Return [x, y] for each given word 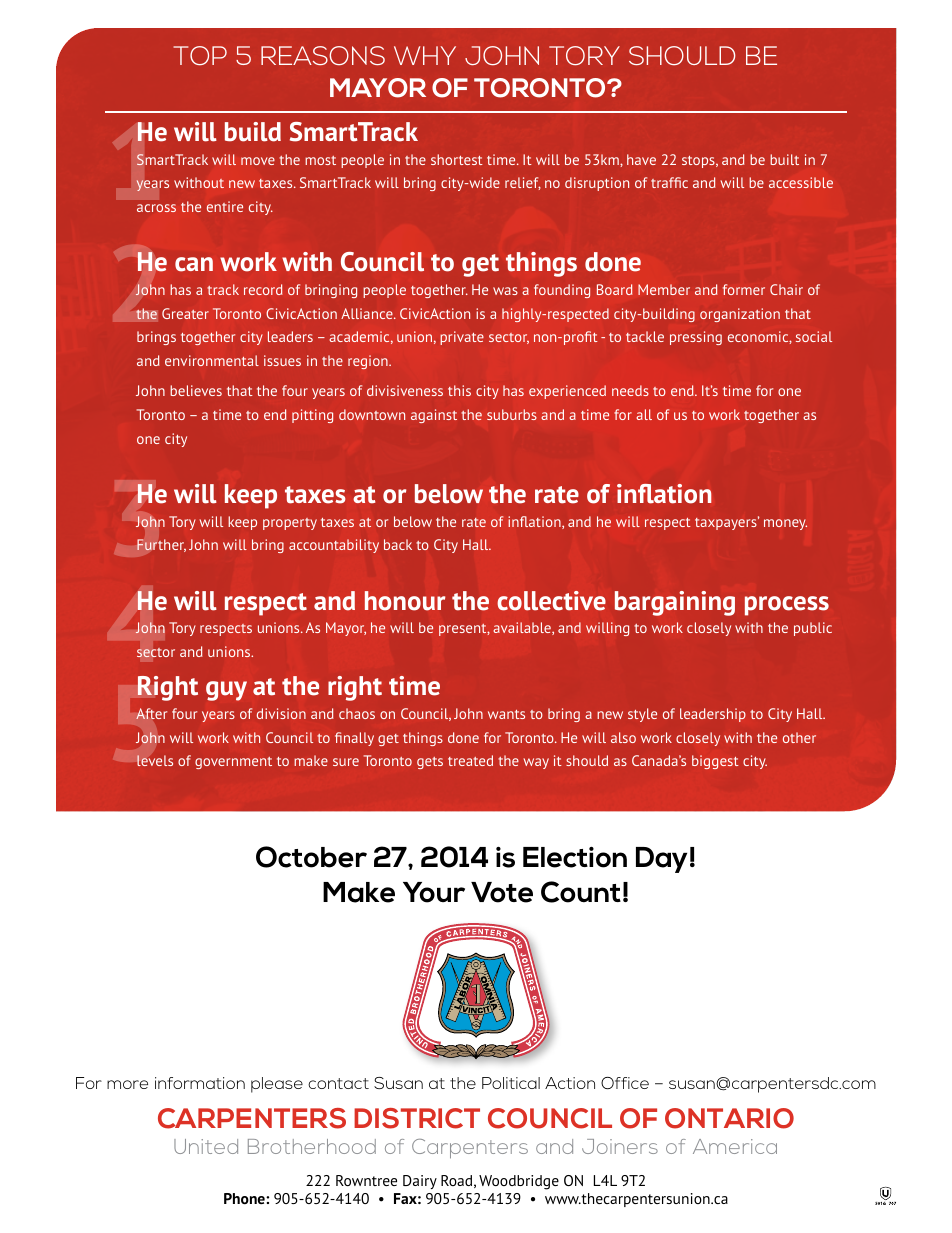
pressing [696, 338]
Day [661, 860]
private [462, 338]
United [206, 1146]
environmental [212, 360]
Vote [502, 892]
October [311, 857]
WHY [425, 55]
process [787, 606]
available [523, 628]
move [258, 161]
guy [226, 691]
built [784, 159]
